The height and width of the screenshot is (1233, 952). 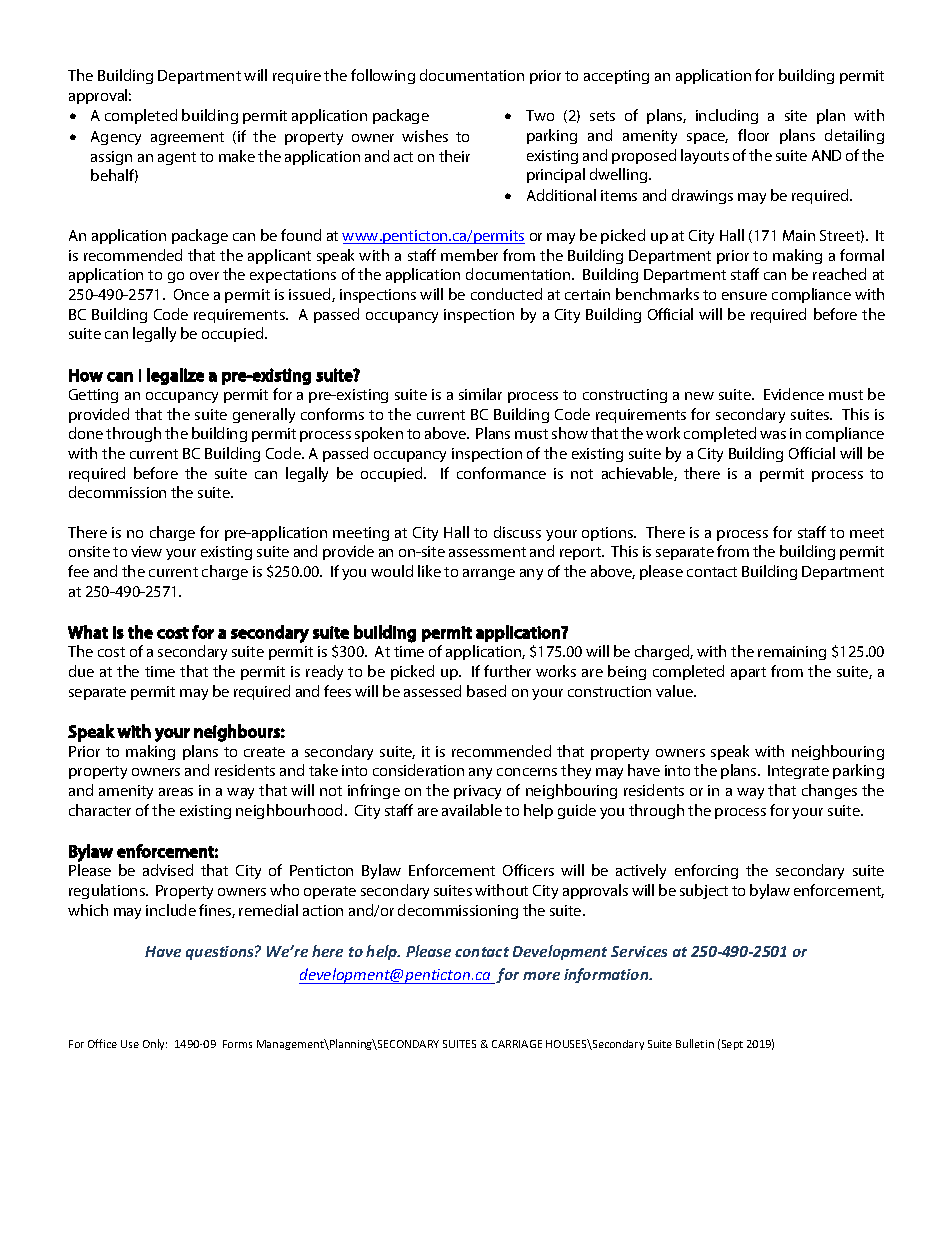 I want to click on wishes, so click(x=425, y=136).
